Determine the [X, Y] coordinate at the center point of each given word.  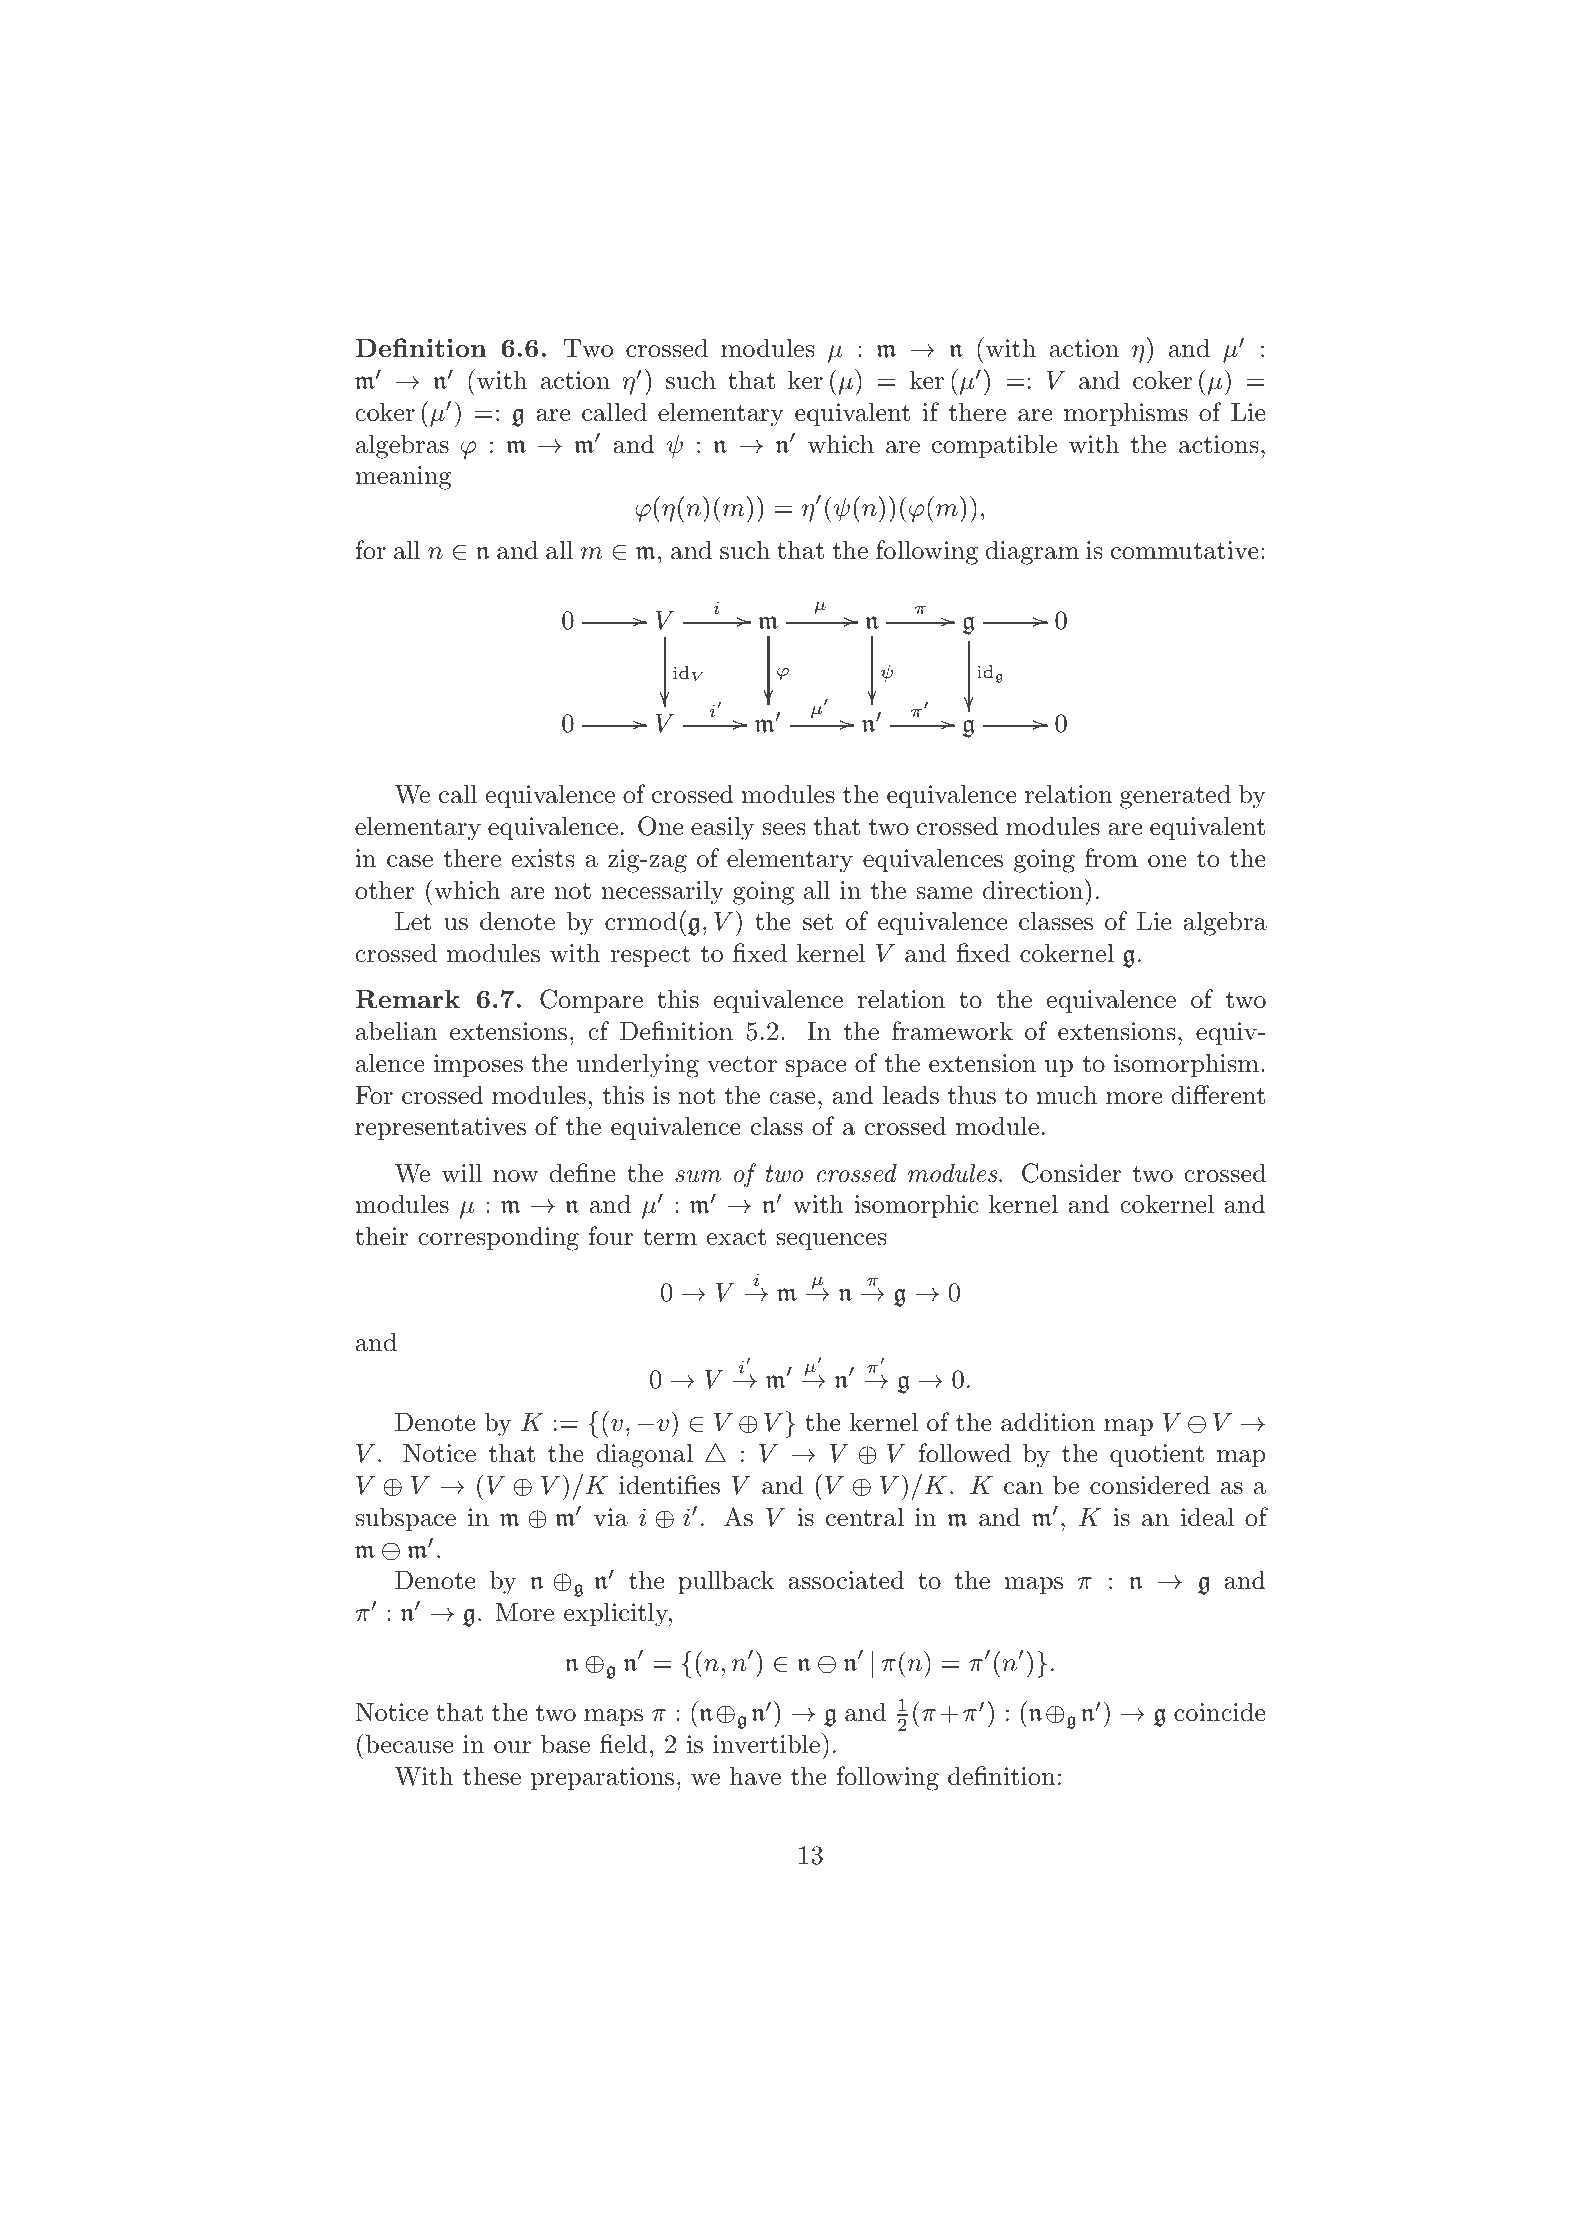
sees [784, 829]
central [865, 1517]
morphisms [1126, 414]
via [610, 1517]
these [492, 1776]
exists [543, 858]
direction [1034, 889]
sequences [831, 1241]
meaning [403, 478]
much [1066, 1095]
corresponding [498, 1238]
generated [1175, 796]
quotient [1157, 1455]
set [818, 922]
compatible [994, 446]
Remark [407, 999]
